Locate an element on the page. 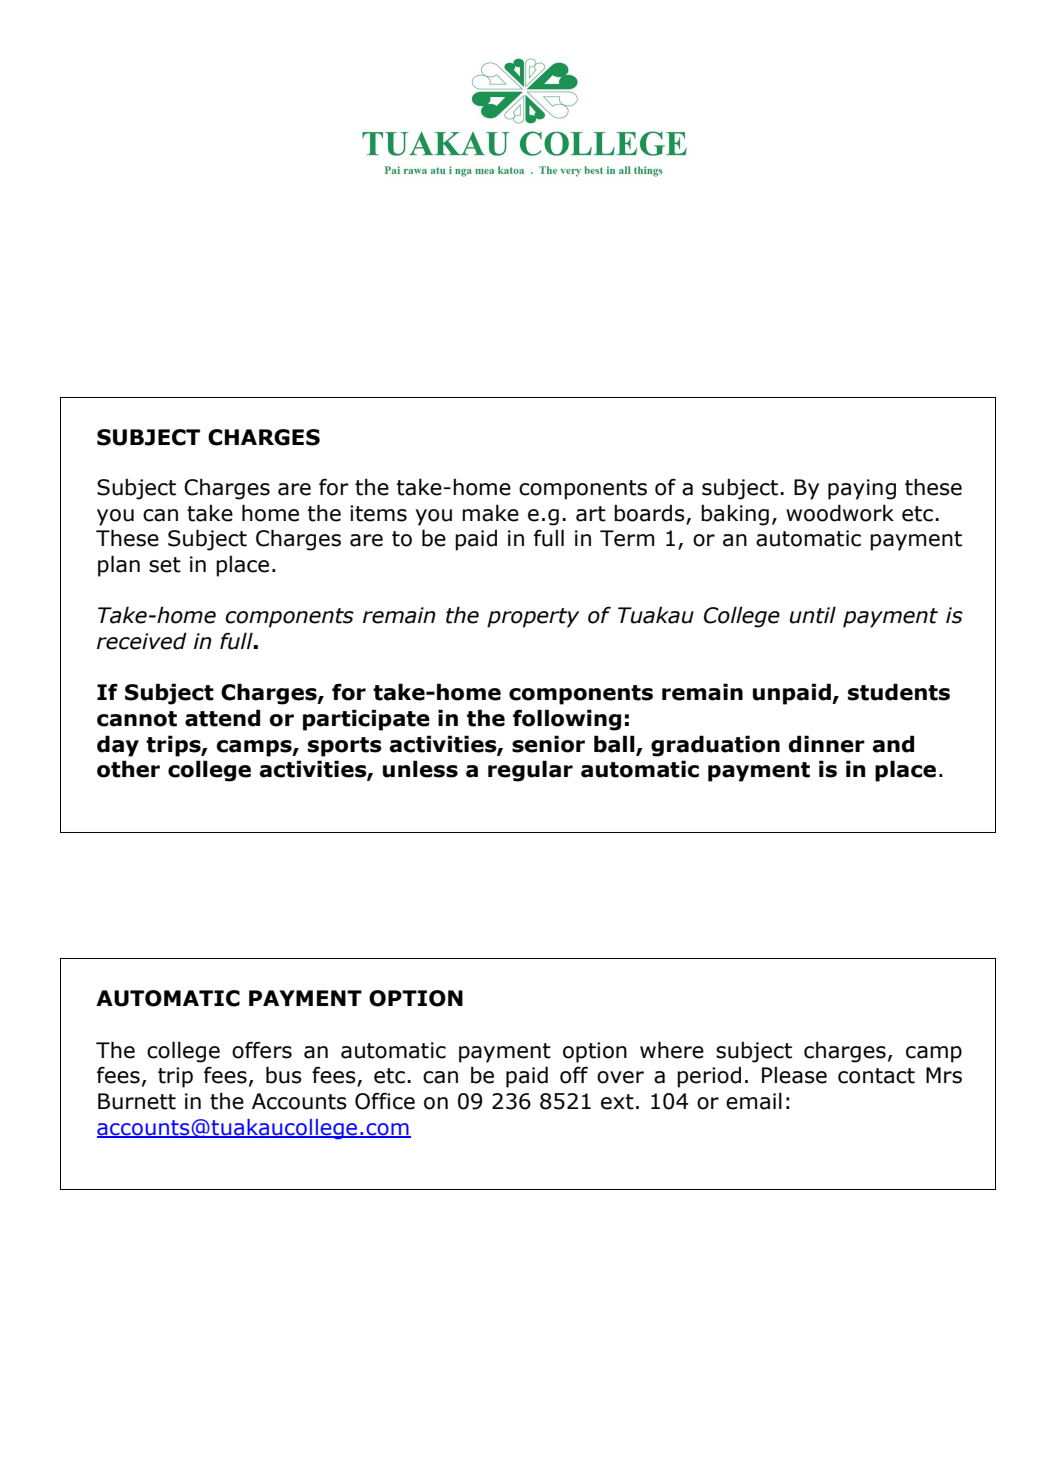  other is located at coordinates (128, 769).
